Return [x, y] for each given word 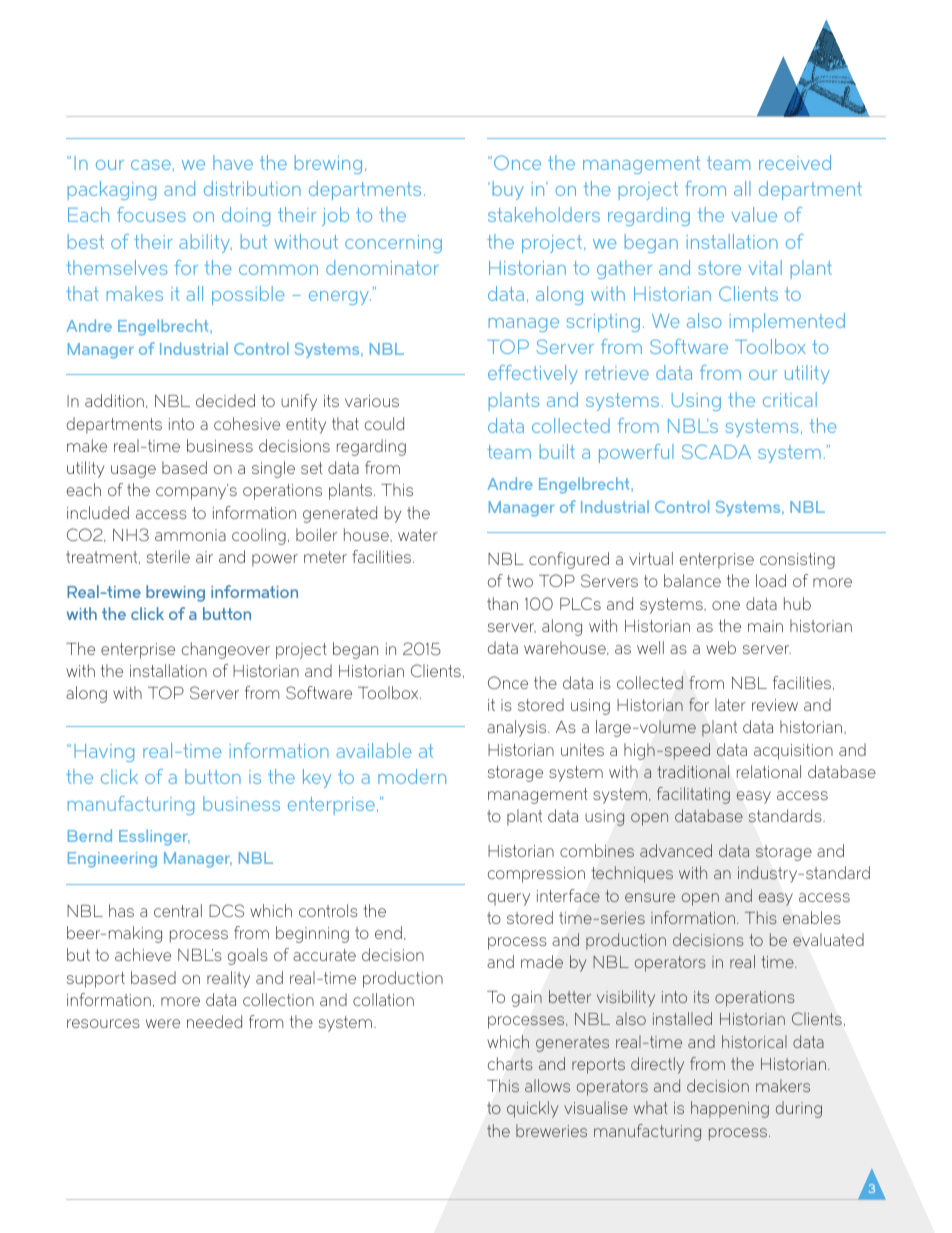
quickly [533, 1109]
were [163, 1023]
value [754, 214]
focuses [151, 214]
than [502, 603]
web [721, 647]
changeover [226, 650]
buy [508, 190]
